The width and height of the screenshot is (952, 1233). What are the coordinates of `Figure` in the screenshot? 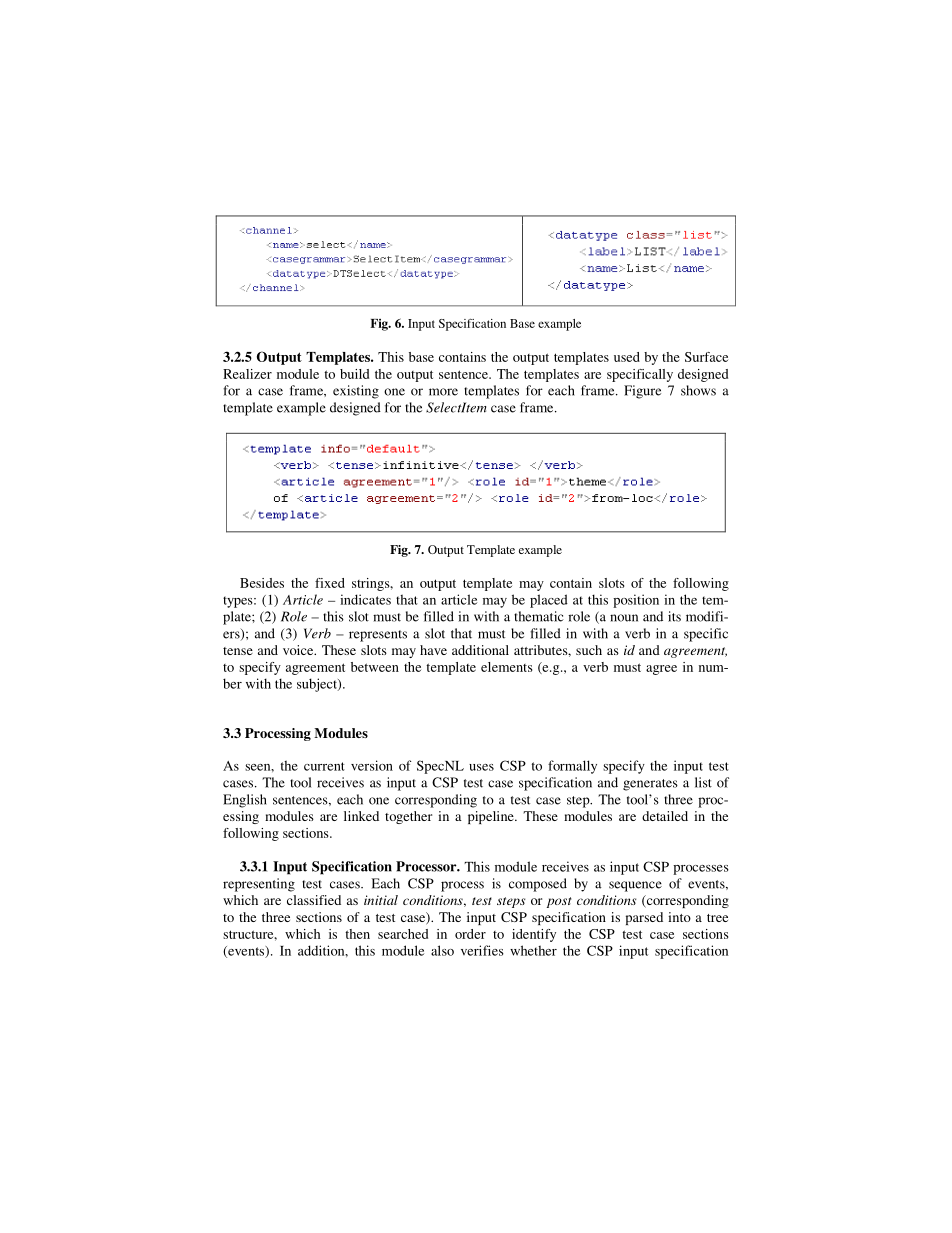 It's located at (642, 392).
